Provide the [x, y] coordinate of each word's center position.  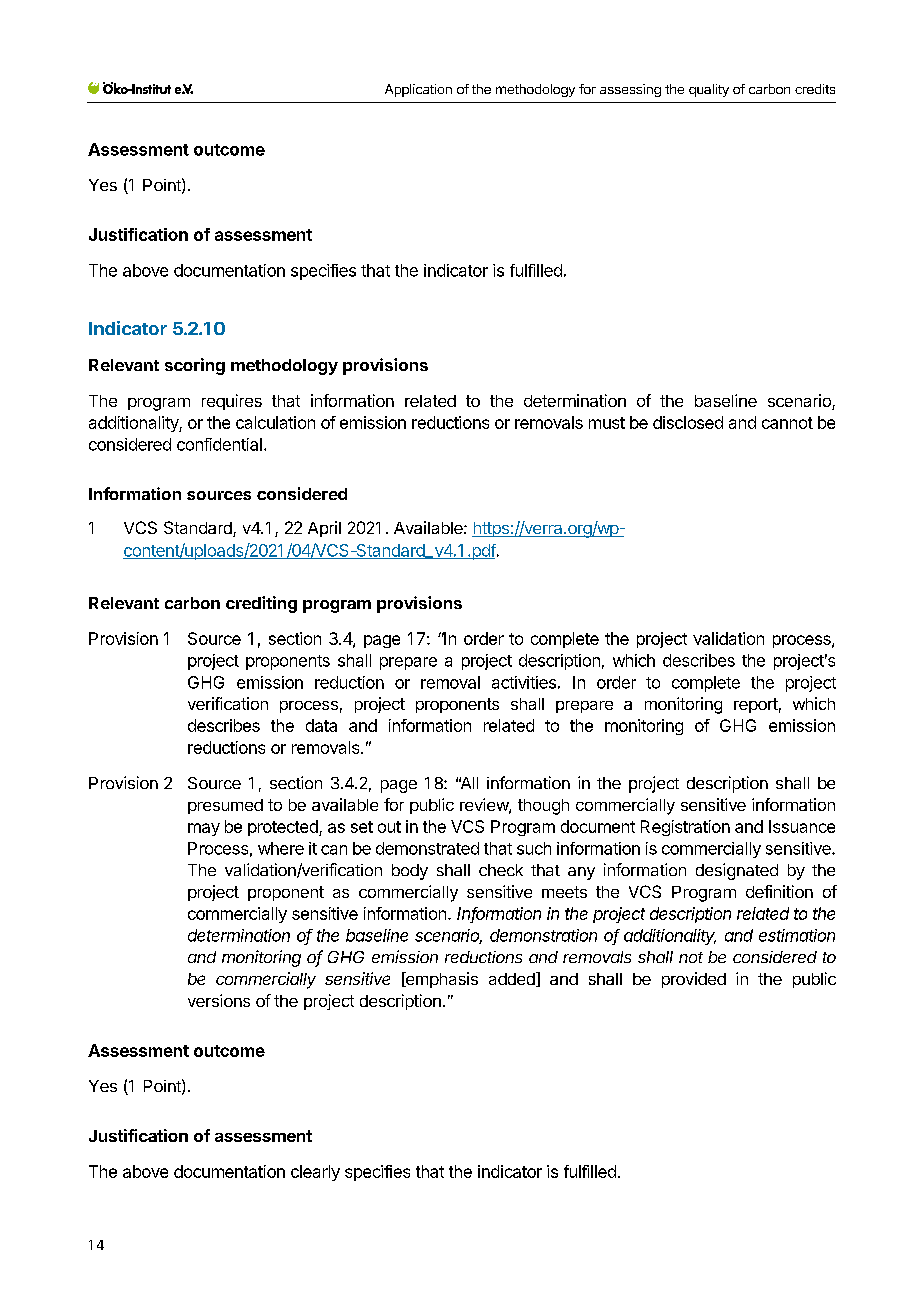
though [543, 807]
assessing [630, 90]
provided [694, 980]
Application [418, 90]
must [607, 423]
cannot [787, 423]
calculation [275, 422]
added [513, 979]
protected [284, 828]
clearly [315, 1173]
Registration [685, 828]
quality [709, 90]
